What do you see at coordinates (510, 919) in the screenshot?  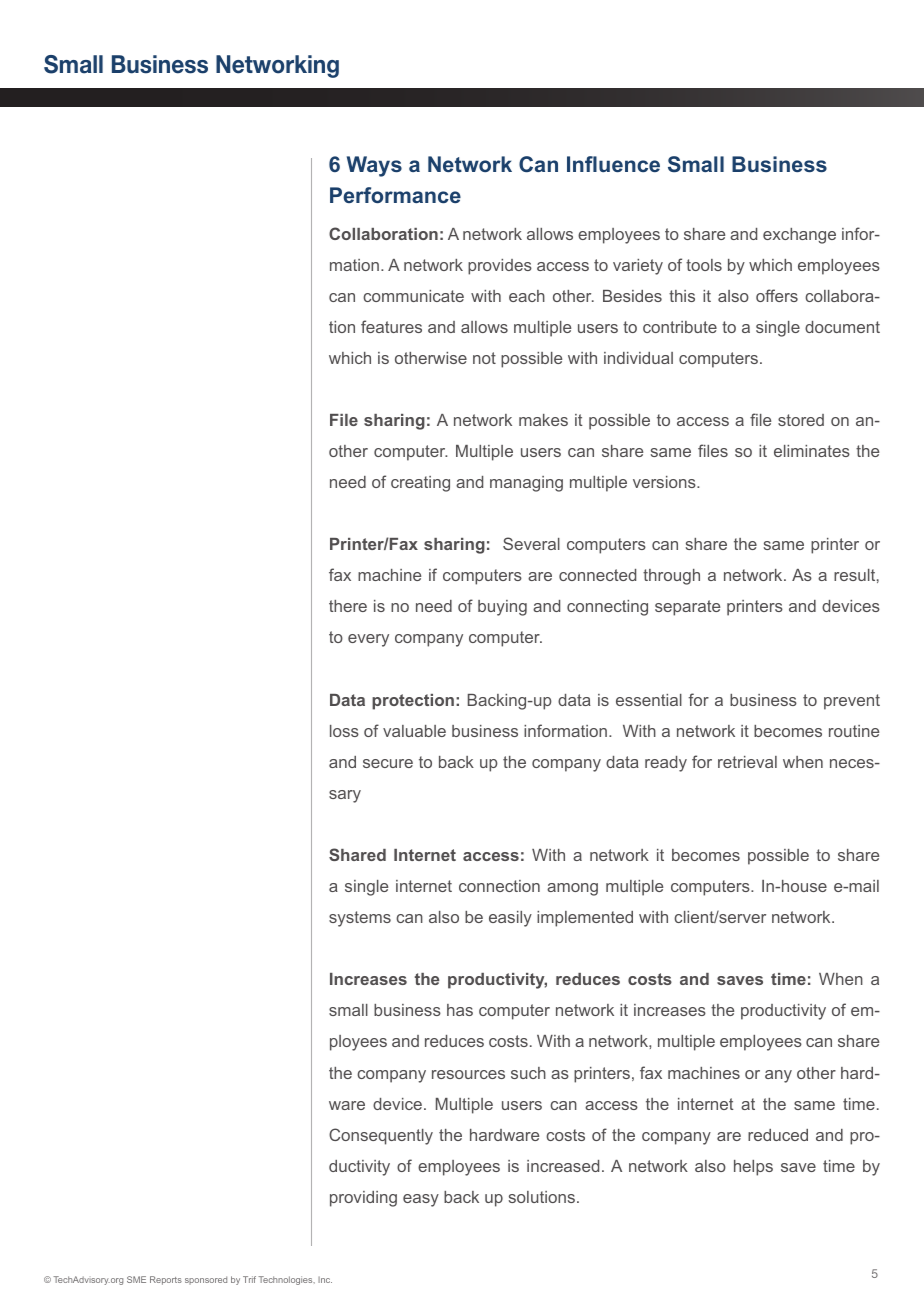 I see `easily` at bounding box center [510, 919].
